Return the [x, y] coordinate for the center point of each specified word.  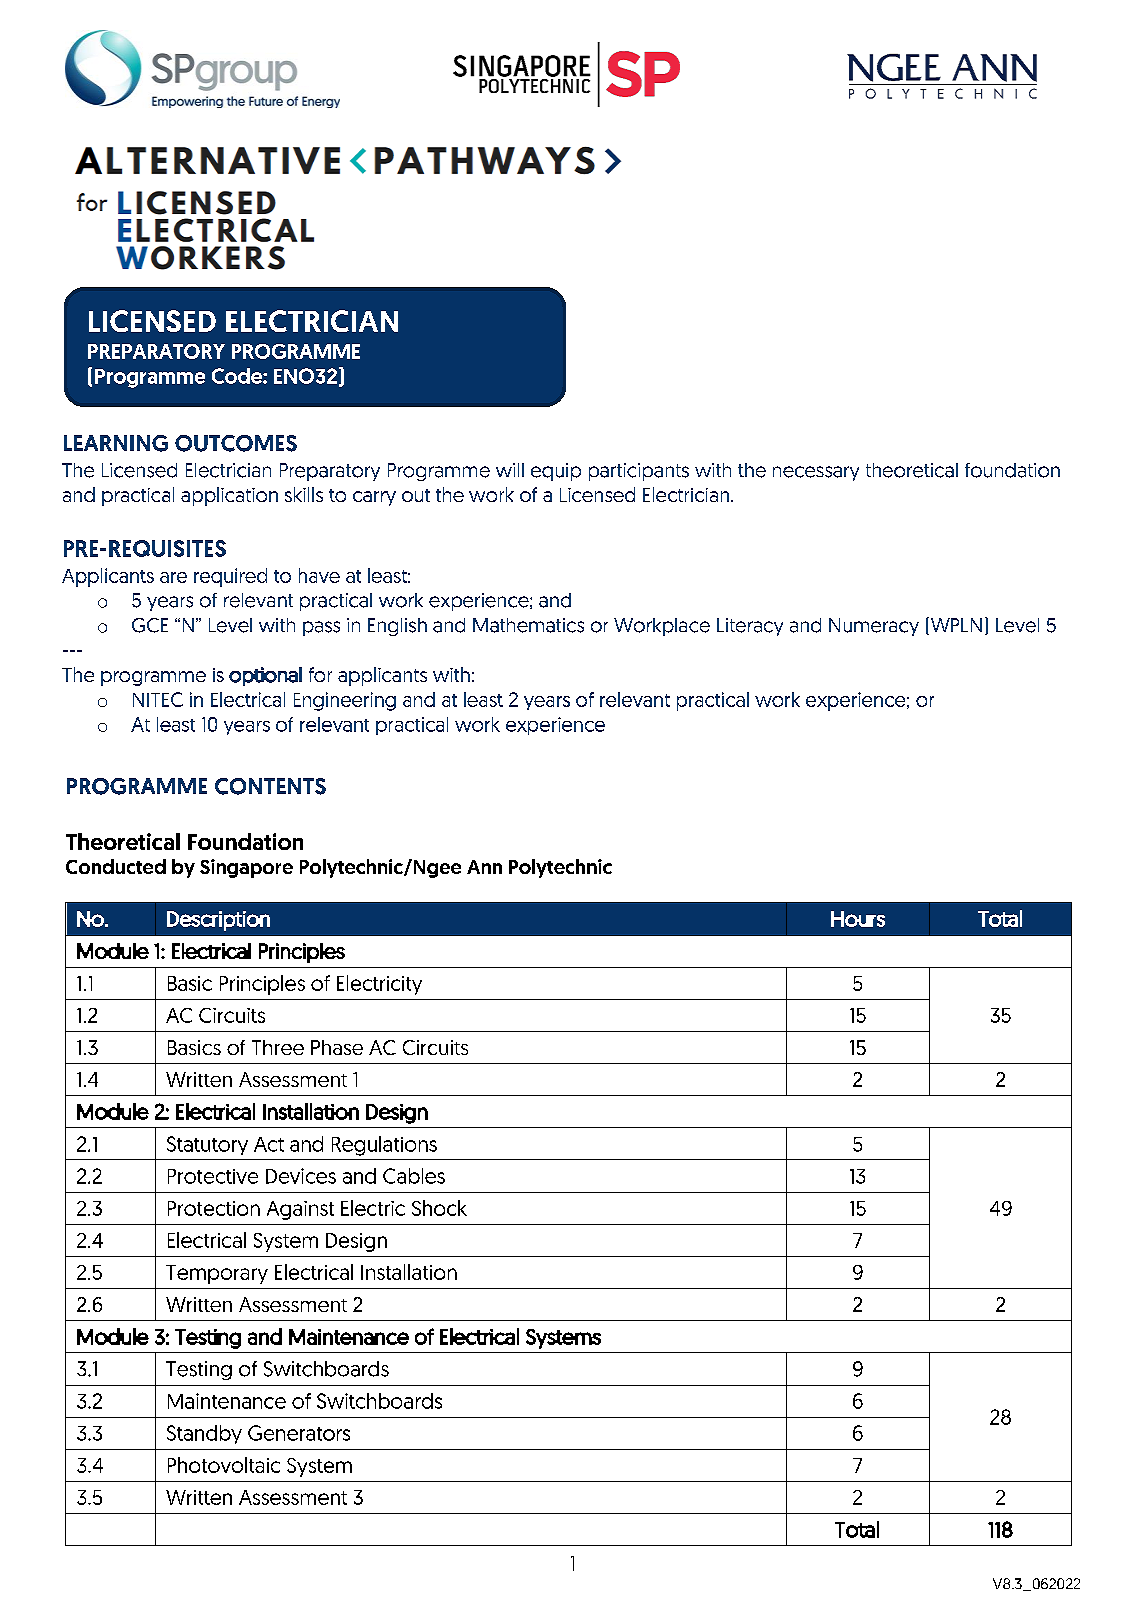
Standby [204, 1434]
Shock [439, 1208]
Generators [299, 1433]
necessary [816, 473]
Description [218, 921]
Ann [484, 867]
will [510, 470]
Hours [858, 919]
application [229, 496]
